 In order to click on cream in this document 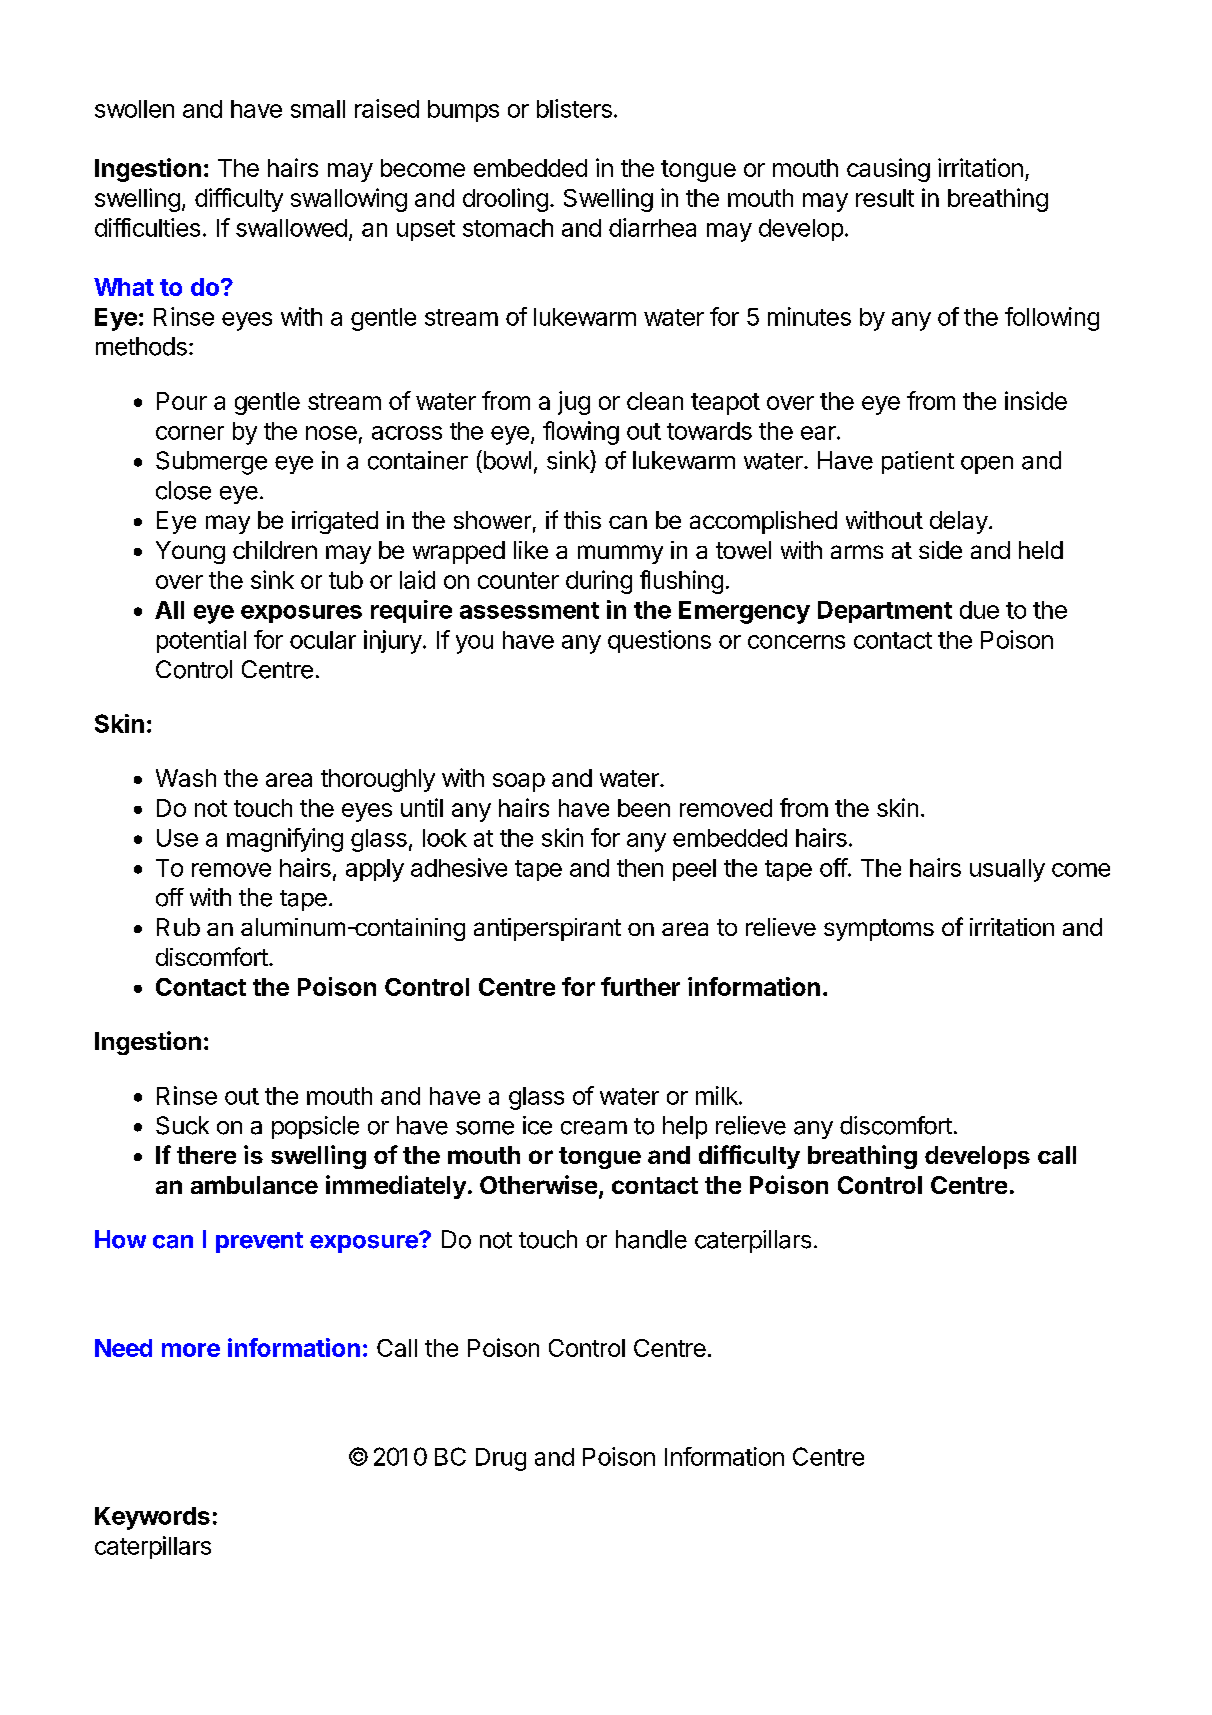, I will do `click(594, 1128)`.
